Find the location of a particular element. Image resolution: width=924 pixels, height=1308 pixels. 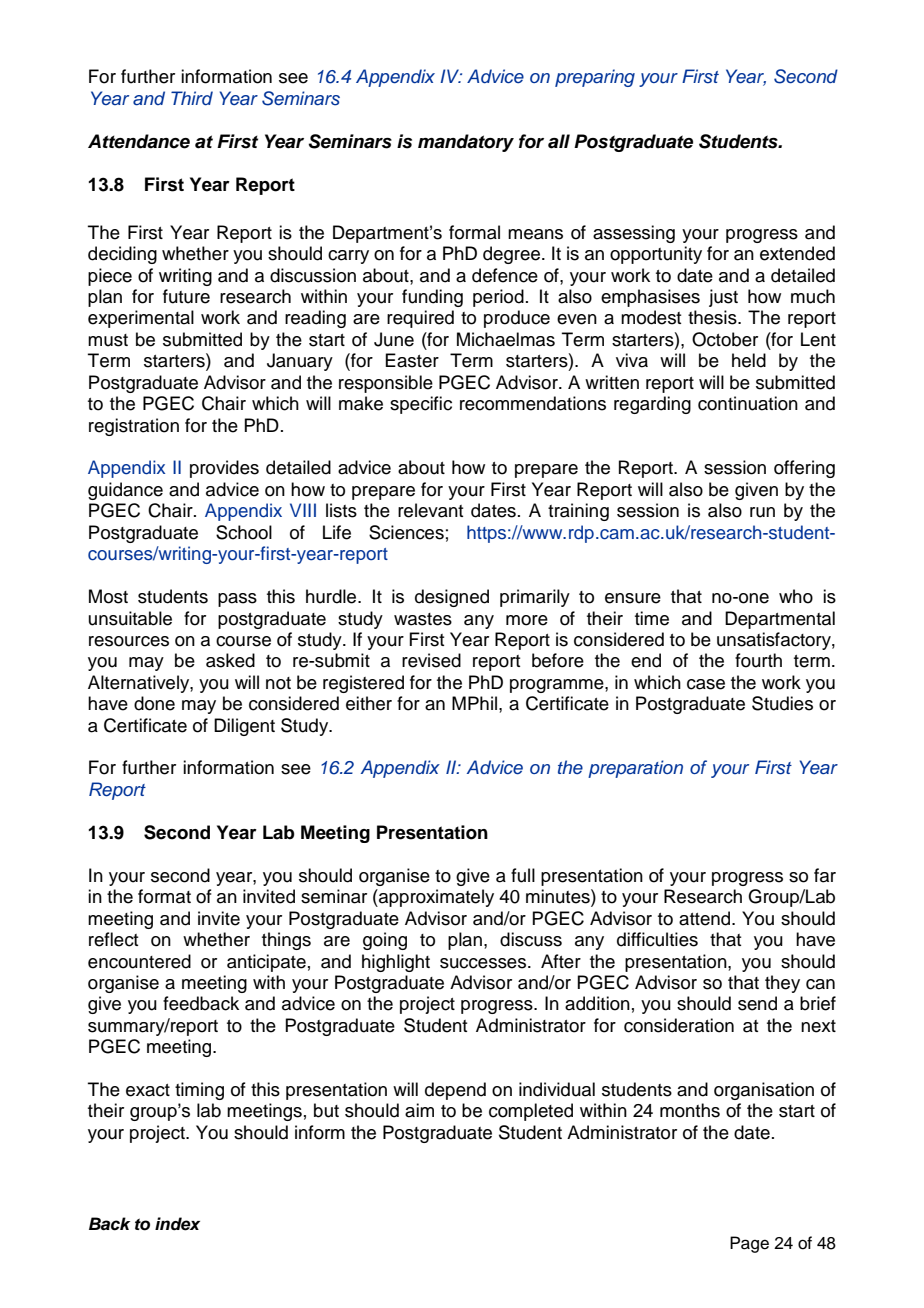

aim is located at coordinates (419, 1110).
